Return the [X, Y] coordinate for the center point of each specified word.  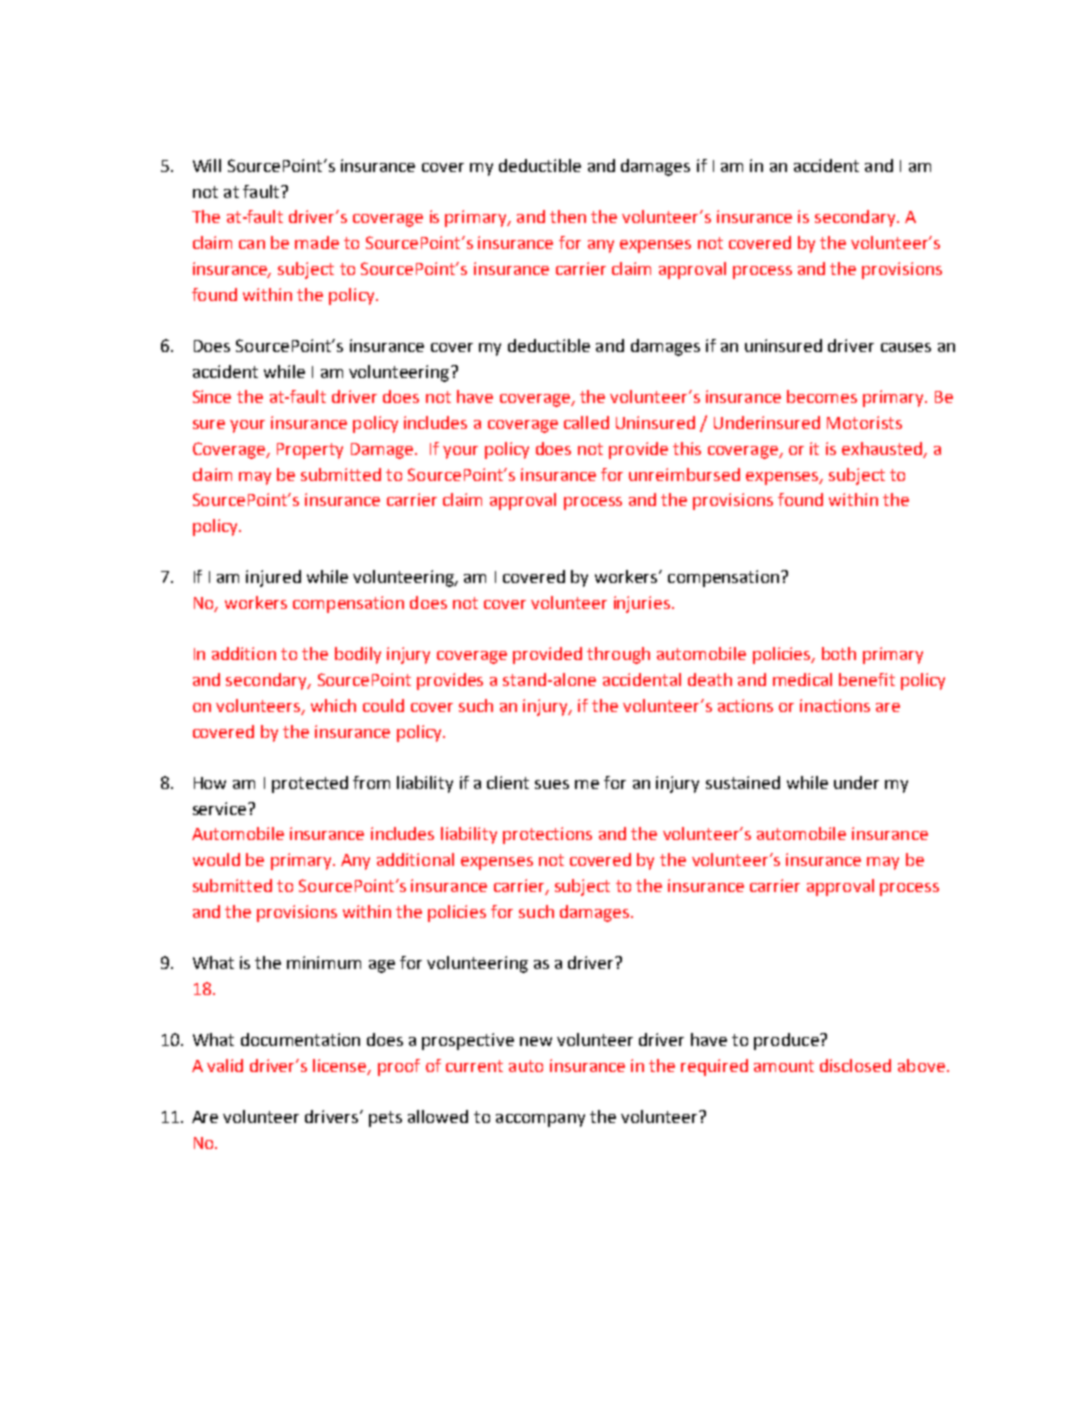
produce [787, 1041]
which [333, 705]
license [341, 1066]
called [586, 422]
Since [212, 396]
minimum [324, 962]
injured [273, 578]
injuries [643, 604]
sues [552, 784]
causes [906, 347]
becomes [822, 396]
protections [547, 835]
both [839, 653]
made [317, 242]
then [568, 216]
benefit [867, 679]
